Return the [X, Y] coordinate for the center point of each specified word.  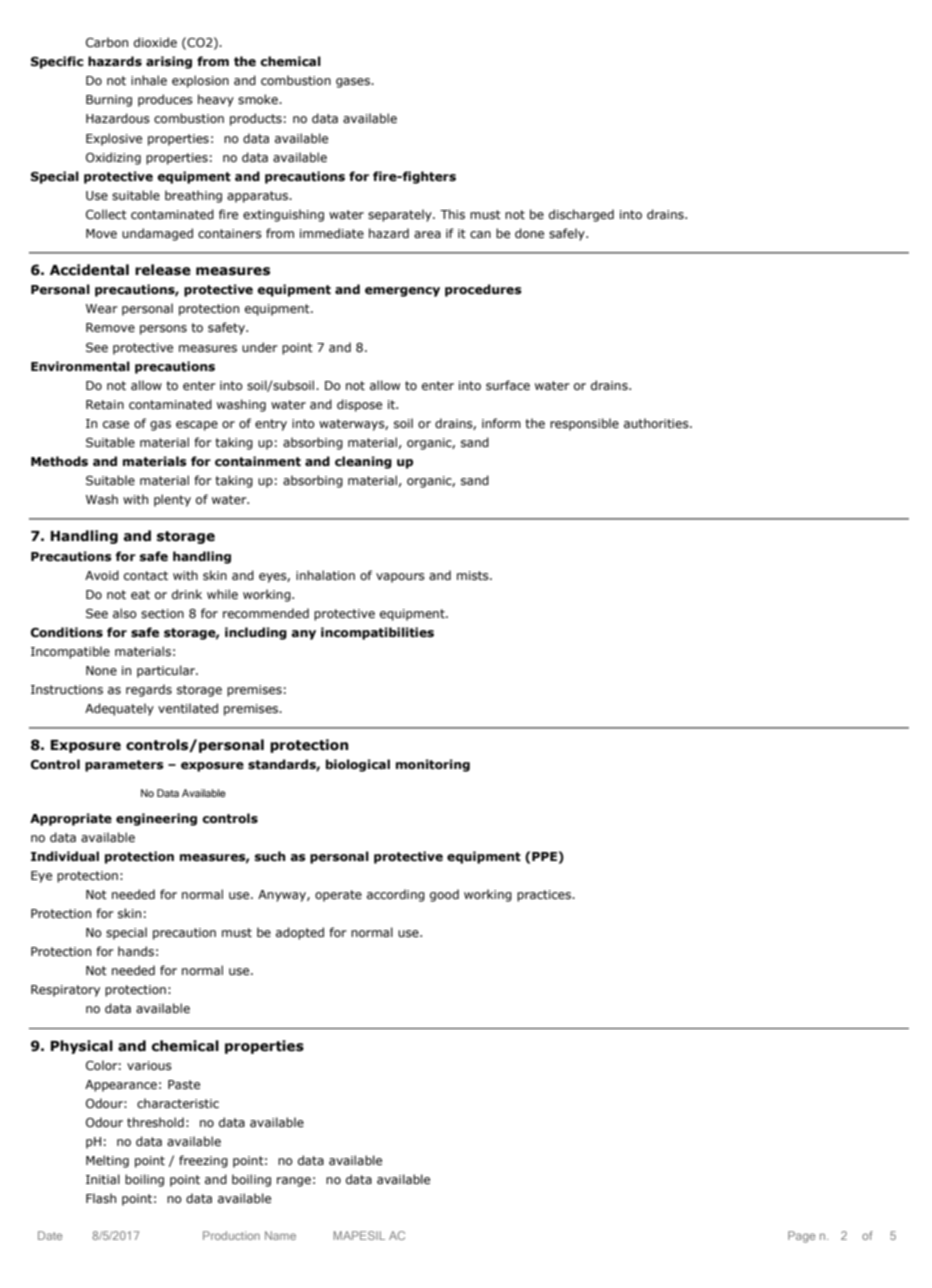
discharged [581, 215]
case [116, 424]
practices [545, 896]
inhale [149, 80]
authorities [657, 423]
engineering [156, 819]
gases [354, 83]
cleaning [363, 462]
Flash [101, 1198]
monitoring [433, 765]
